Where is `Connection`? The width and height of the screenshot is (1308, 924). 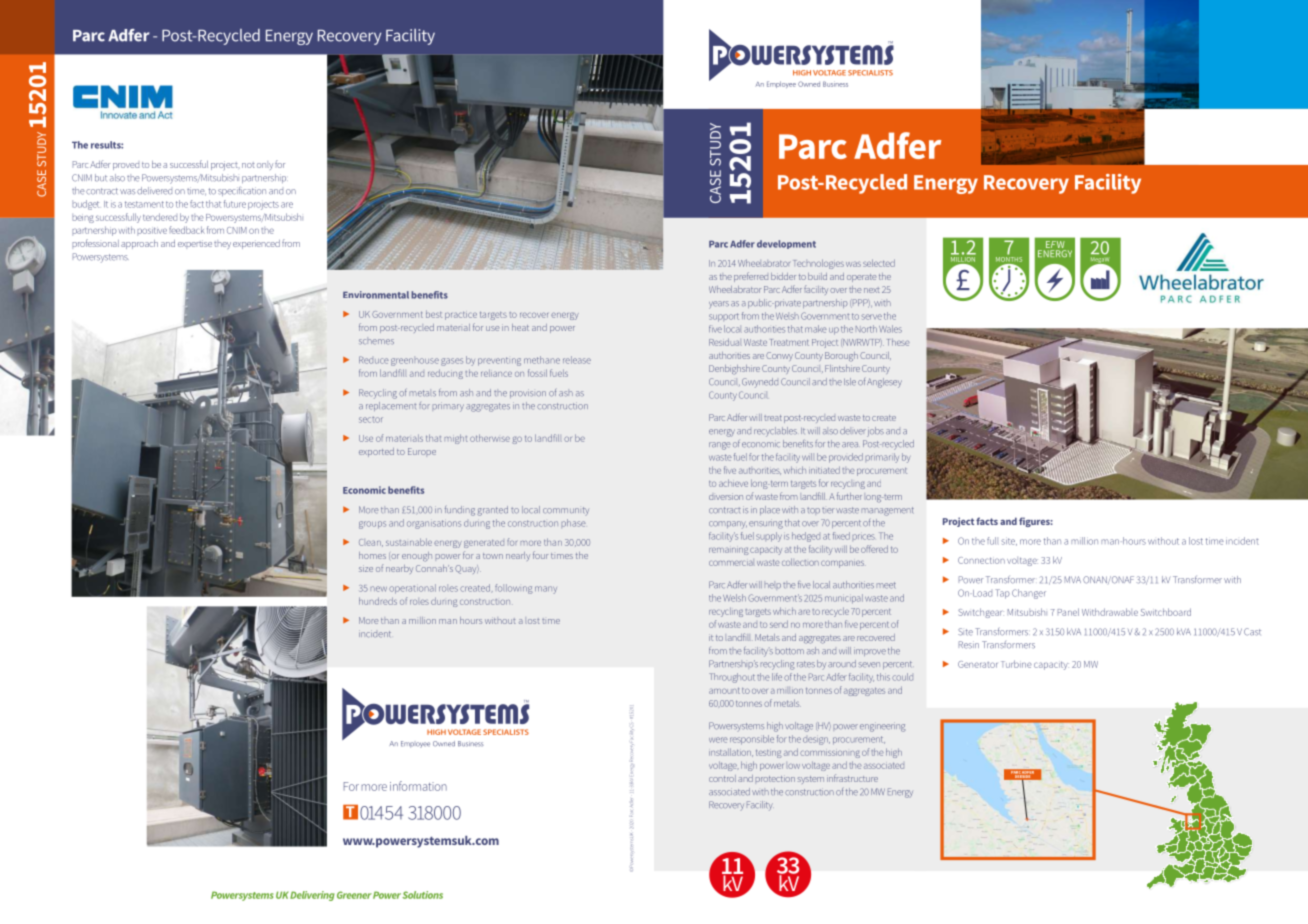 Connection is located at coordinates (981, 560).
